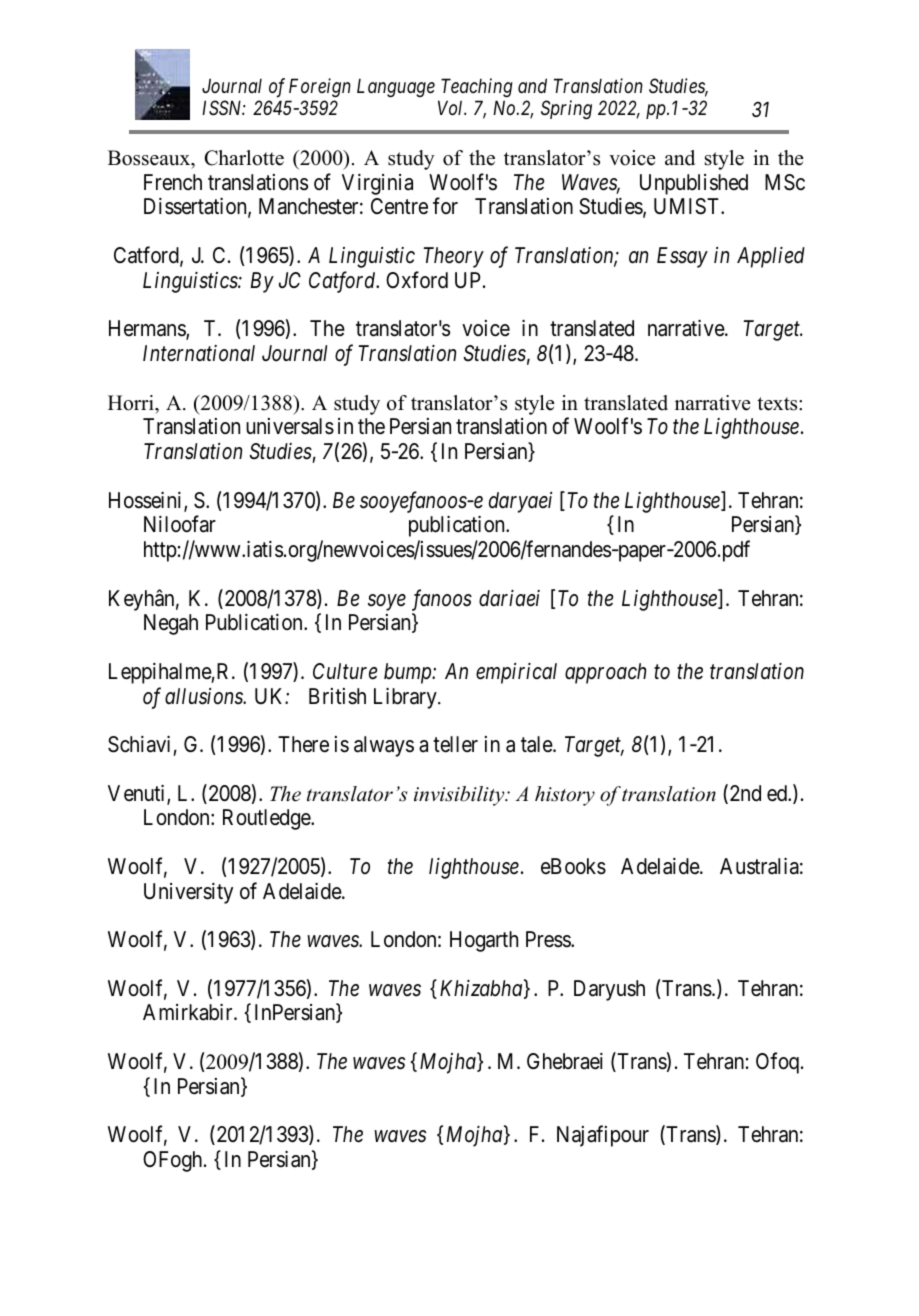 This screenshot has height=1316, width=919. I want to click on texts, so click(778, 404).
